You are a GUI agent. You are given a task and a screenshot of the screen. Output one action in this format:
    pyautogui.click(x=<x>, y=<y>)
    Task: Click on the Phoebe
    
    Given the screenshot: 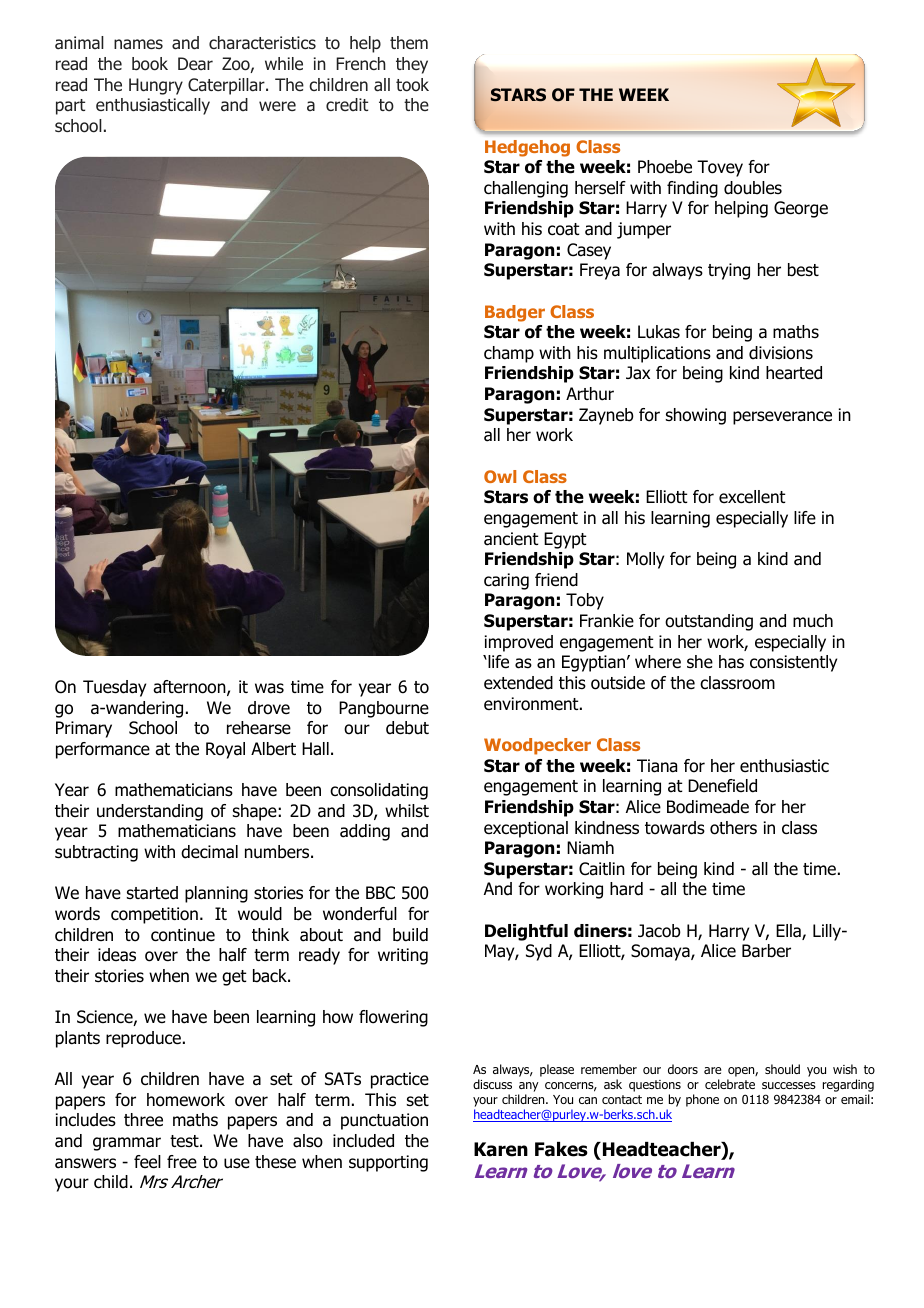 What is the action you would take?
    pyautogui.click(x=665, y=167)
